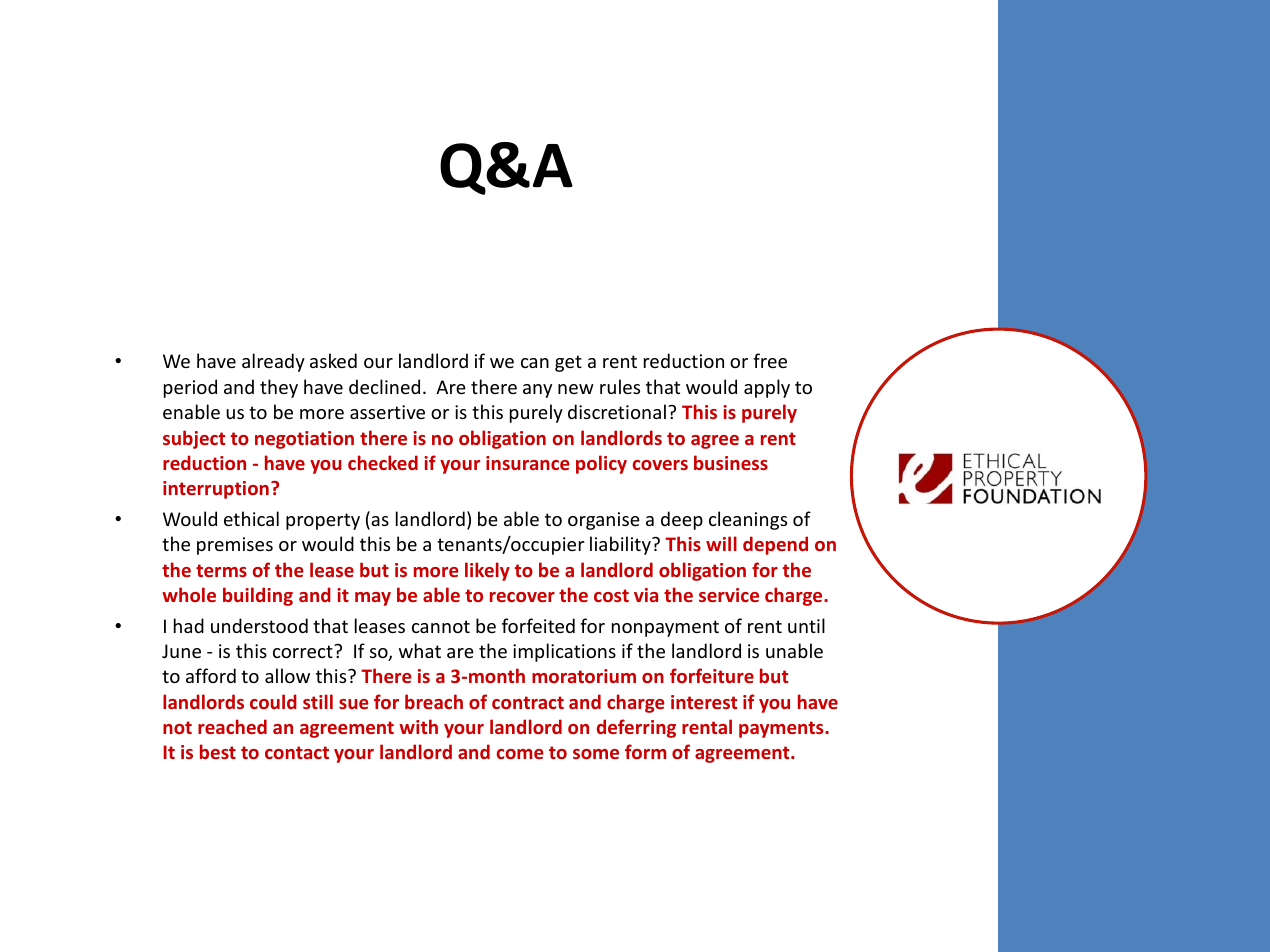 The height and width of the screenshot is (952, 1270). What do you see at coordinates (273, 362) in the screenshot?
I see `already` at bounding box center [273, 362].
